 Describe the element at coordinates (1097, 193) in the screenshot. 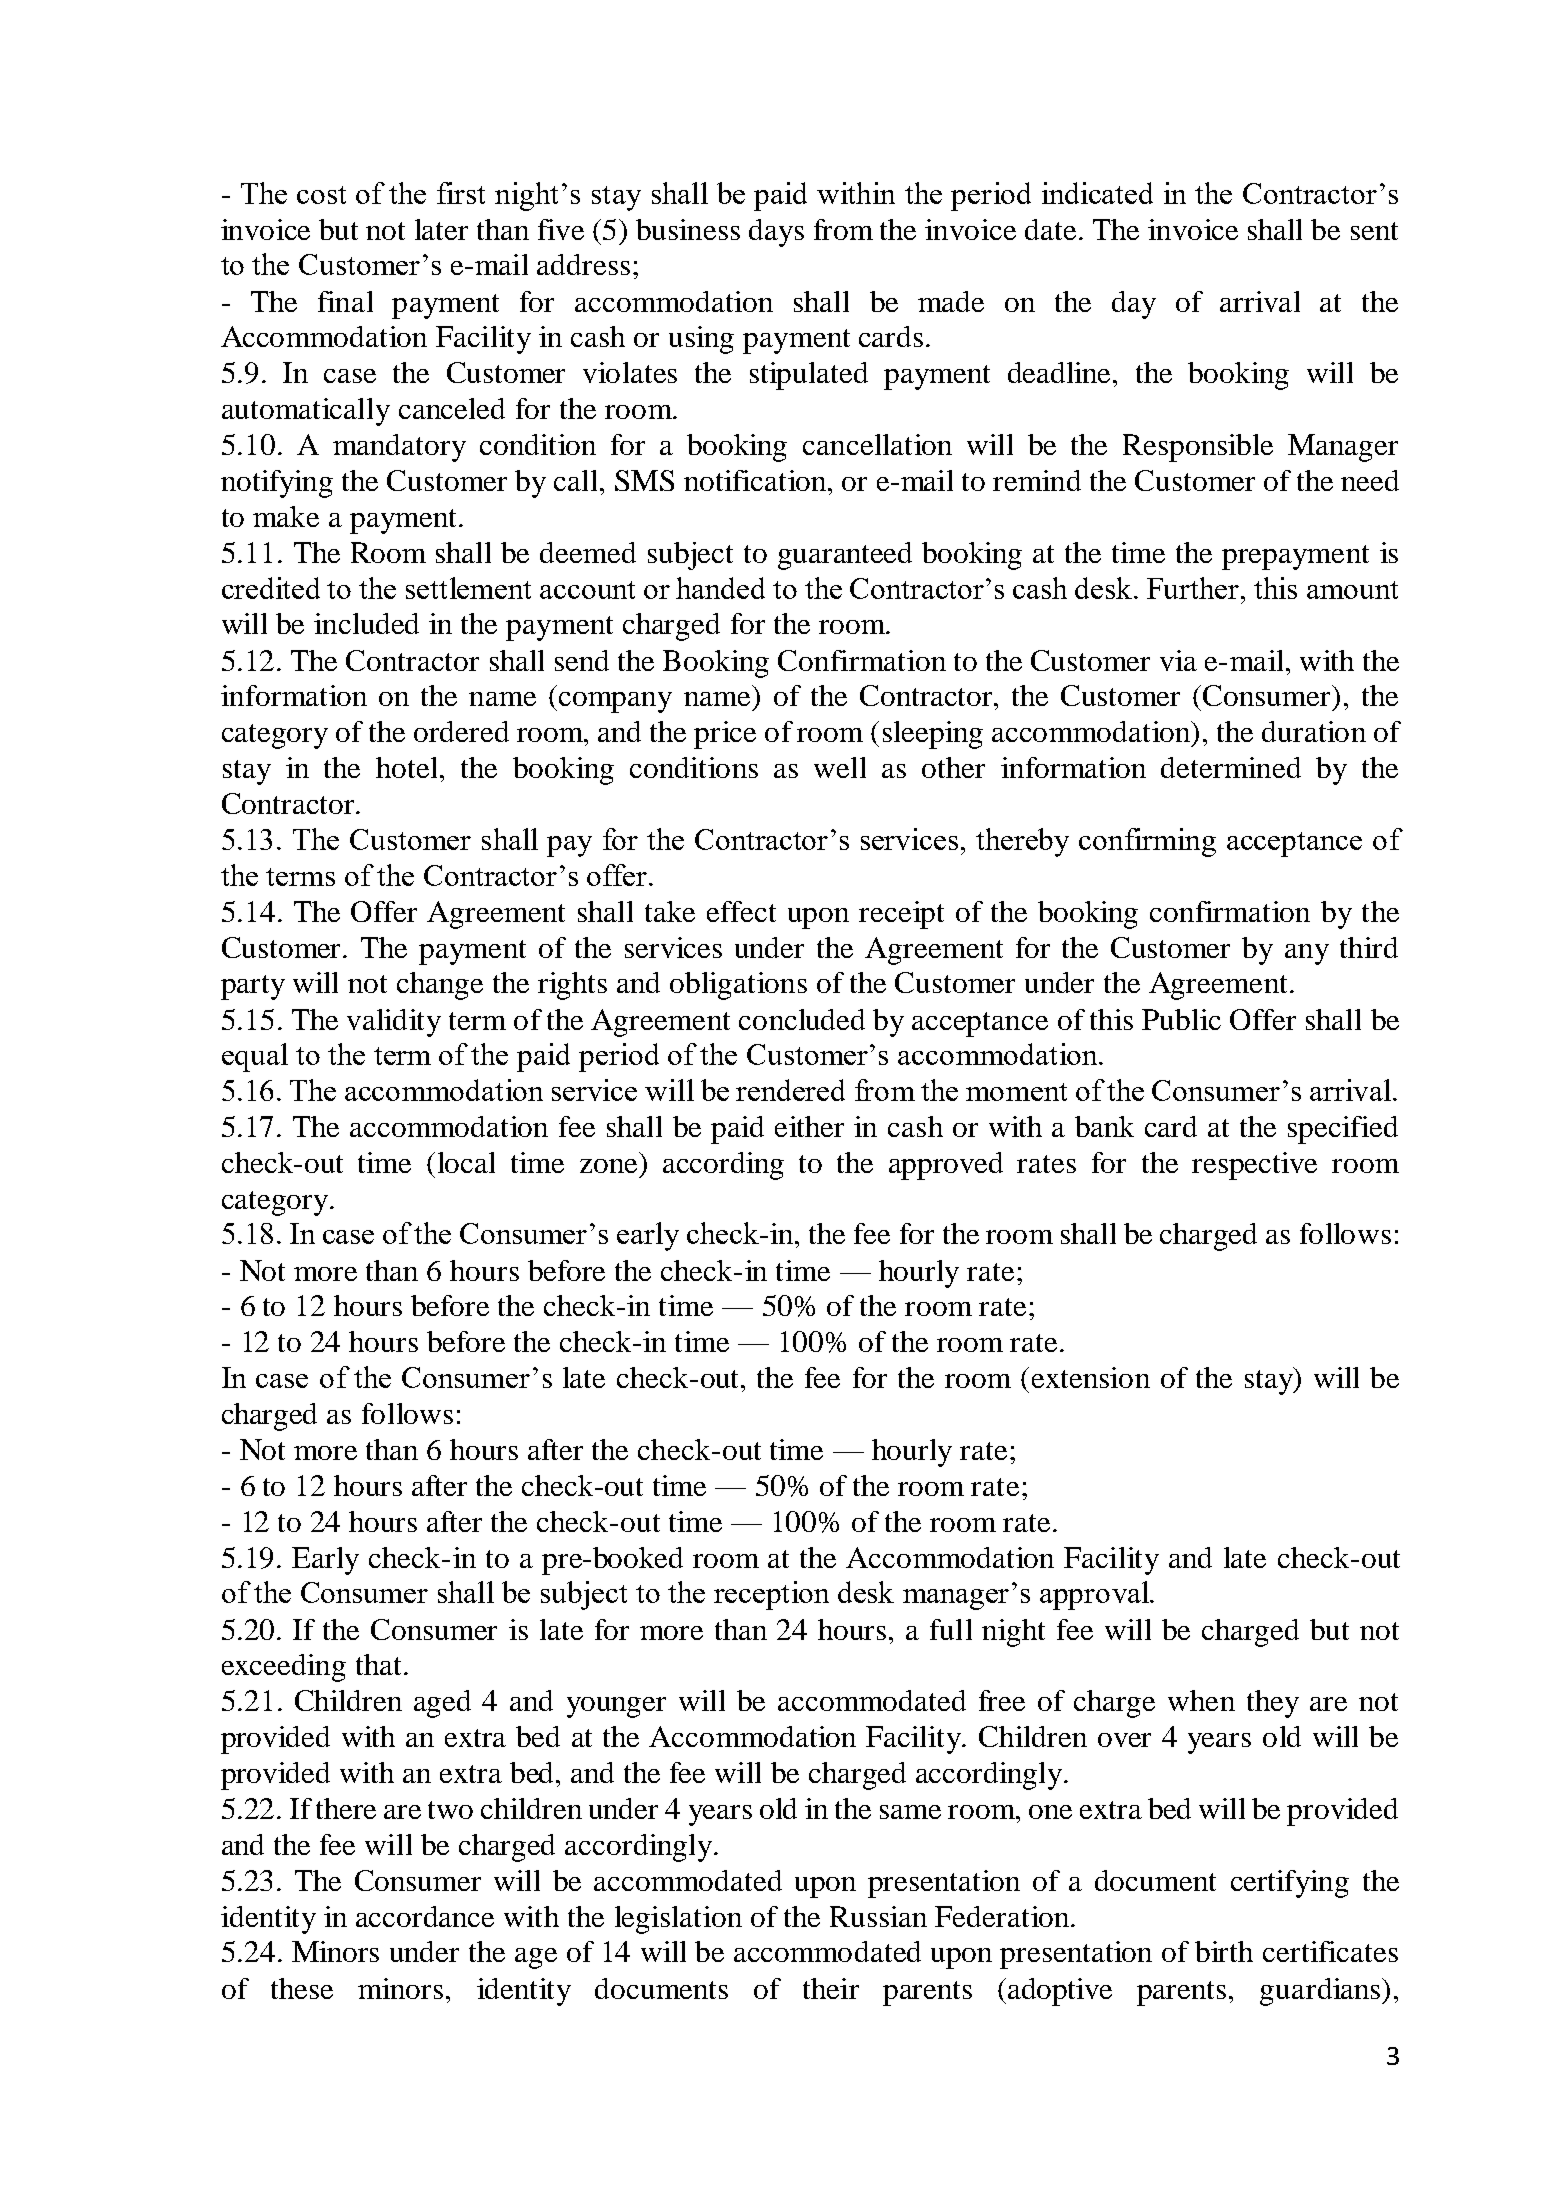

I see `indicated` at that location.
